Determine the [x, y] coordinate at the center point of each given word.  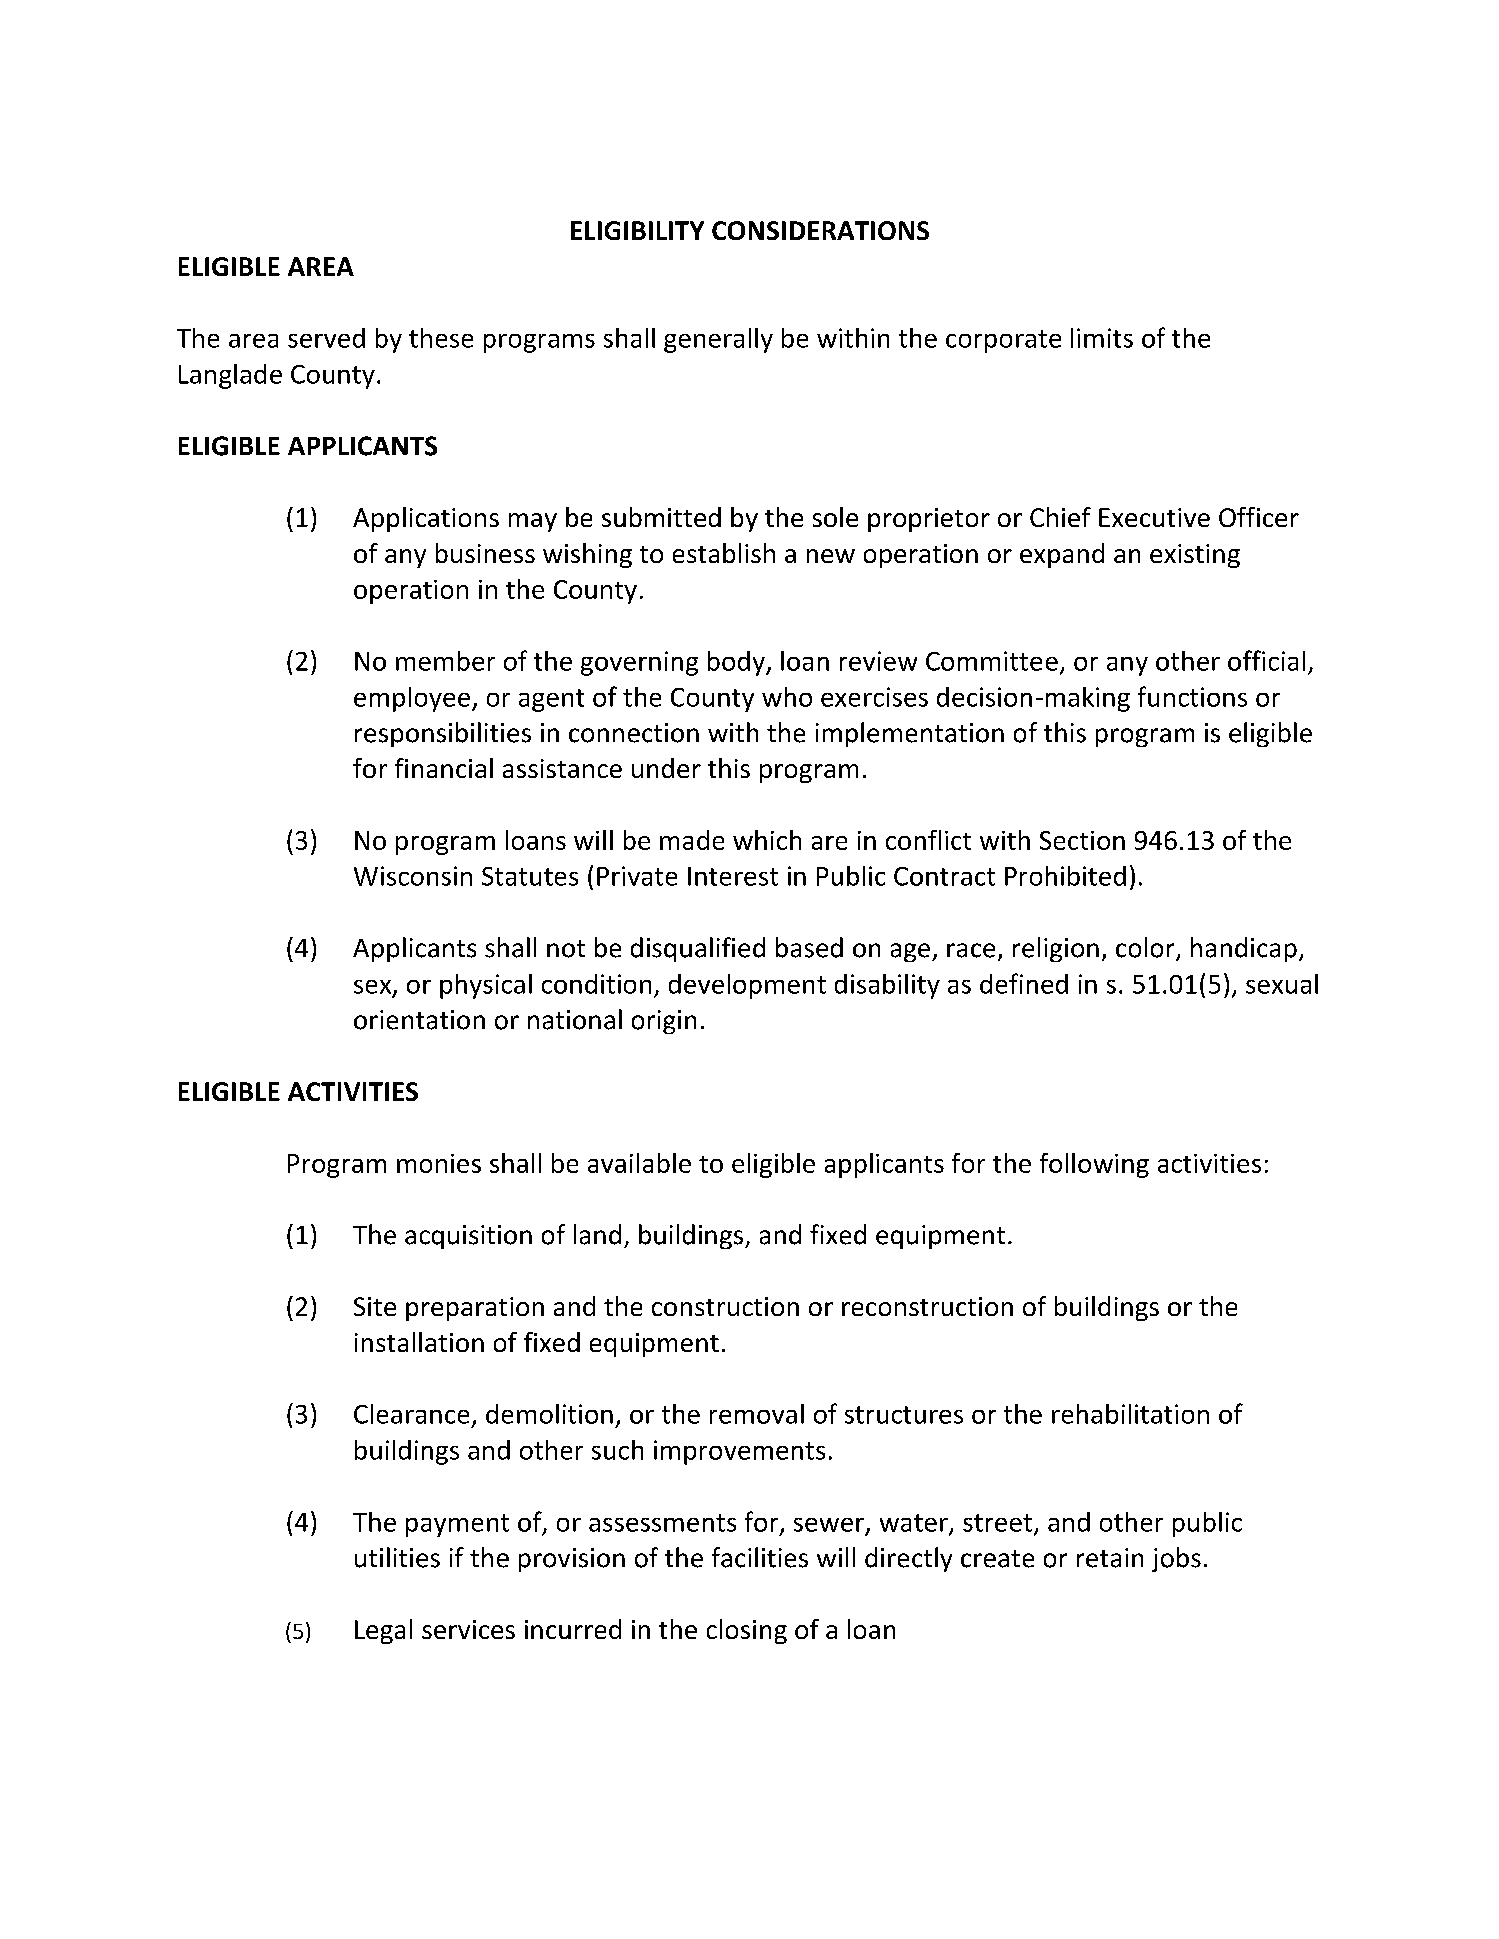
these [441, 338]
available [639, 1163]
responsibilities [443, 734]
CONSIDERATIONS [820, 230]
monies [439, 1163]
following [1094, 1165]
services [468, 1629]
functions [1192, 696]
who [787, 697]
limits [1102, 338]
